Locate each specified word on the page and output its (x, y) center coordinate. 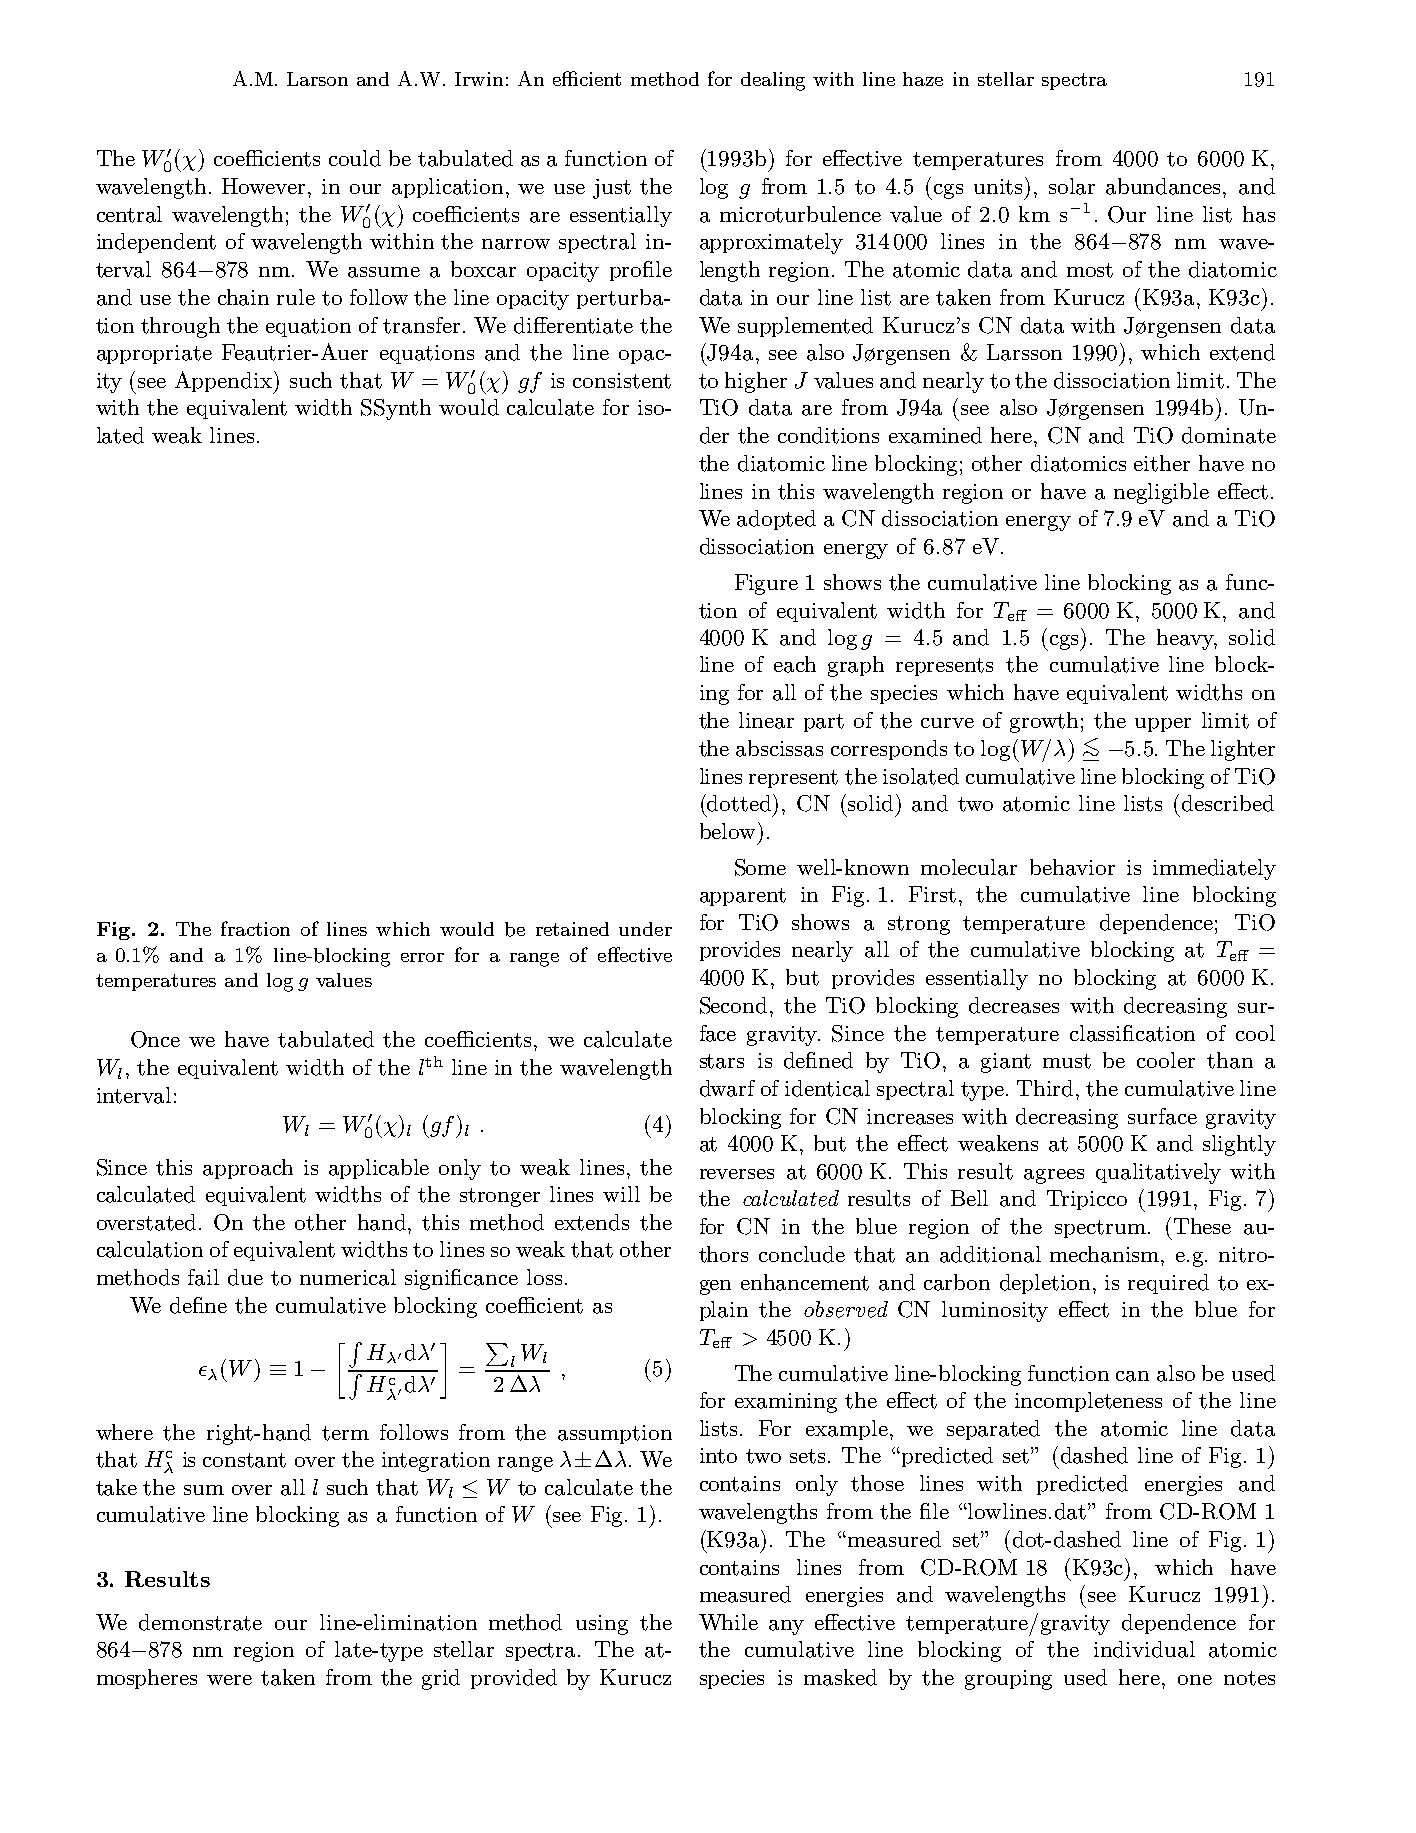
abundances (1165, 186)
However (265, 186)
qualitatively (1158, 1173)
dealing (773, 81)
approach (248, 1169)
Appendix (225, 382)
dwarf (727, 1088)
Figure (766, 584)
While (728, 1622)
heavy (1187, 639)
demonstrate (200, 1622)
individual (1144, 1649)
